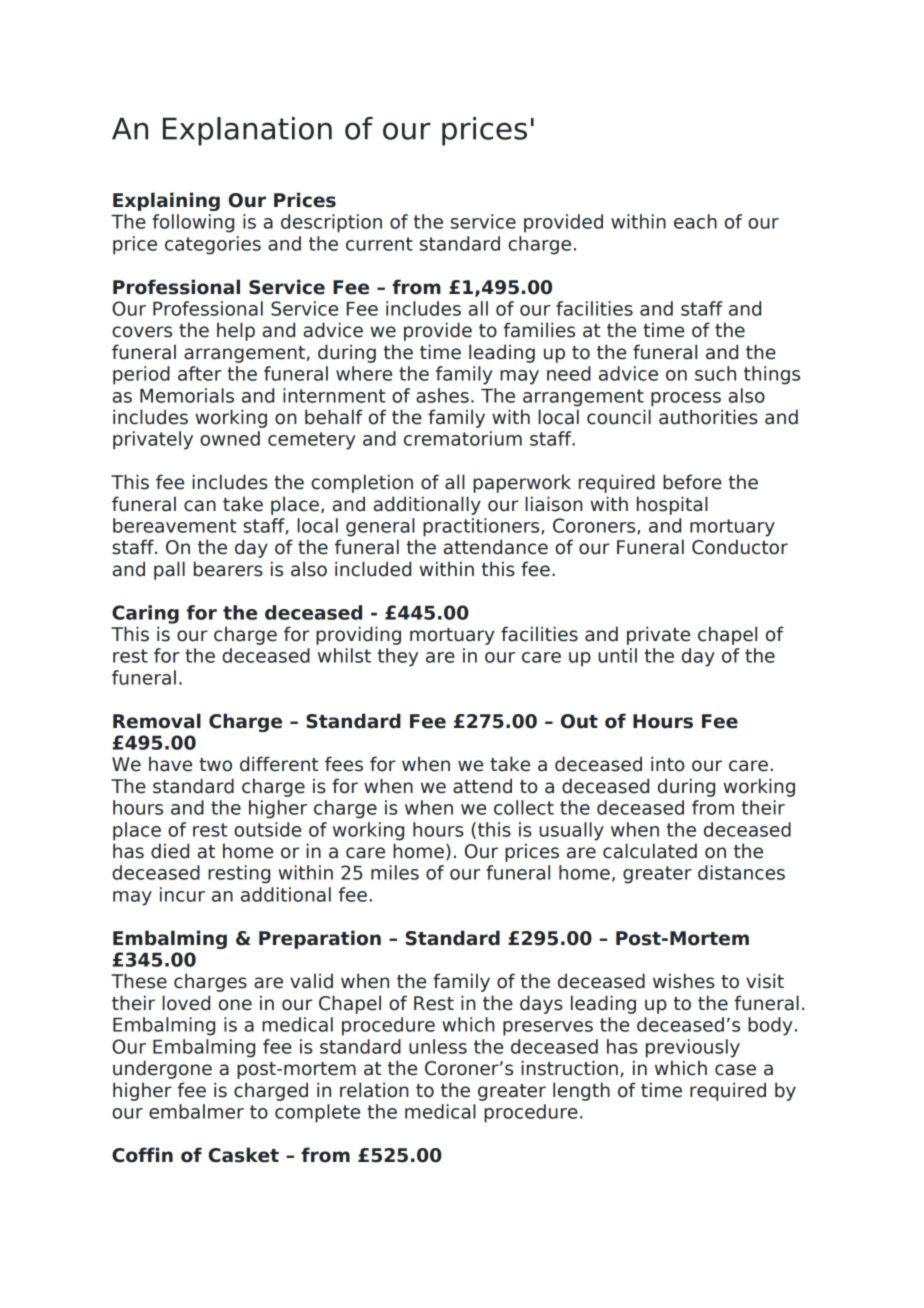 The height and width of the screenshot is (1308, 924). I want to click on relation, so click(374, 1090).
